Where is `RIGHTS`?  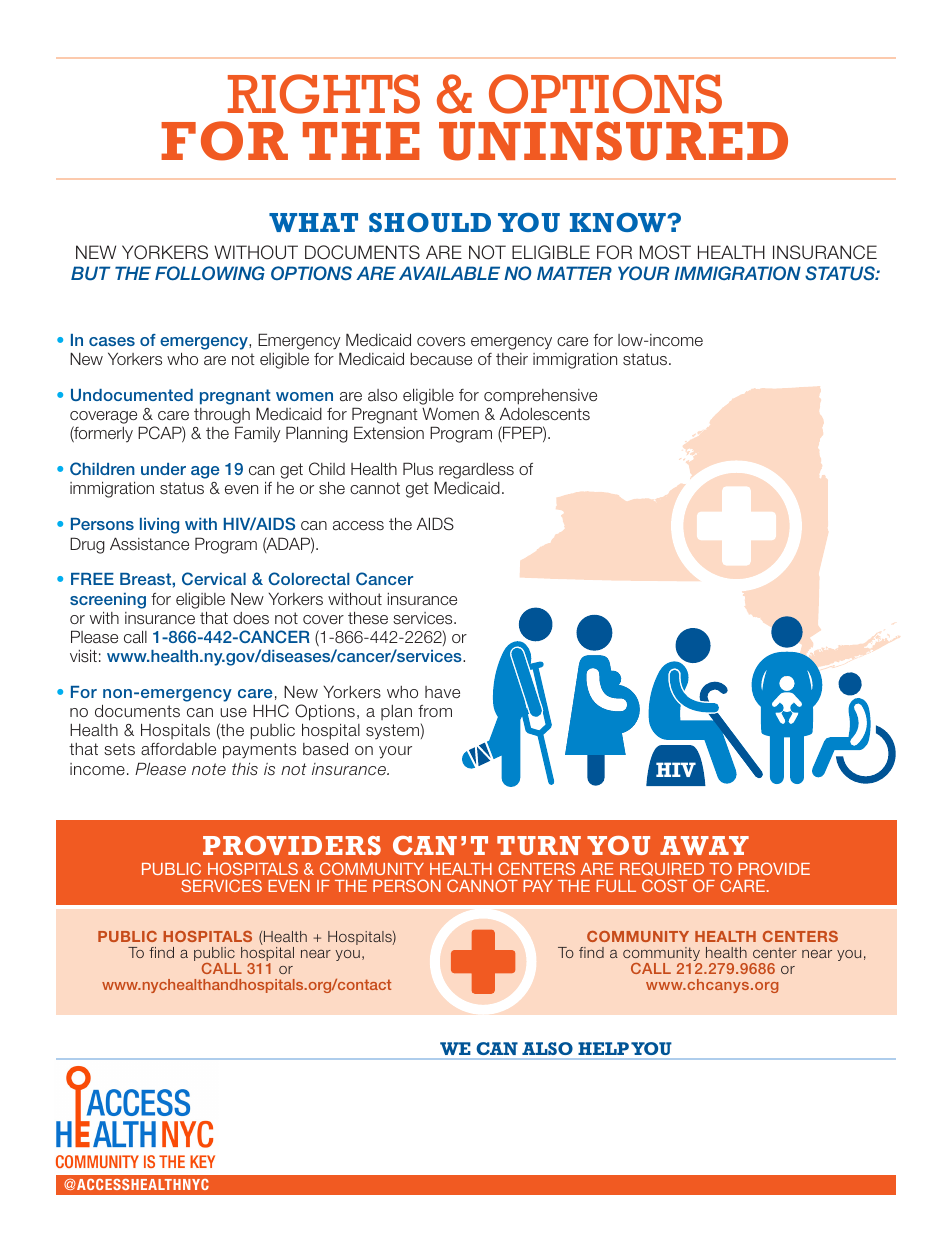 RIGHTS is located at coordinates (324, 94).
